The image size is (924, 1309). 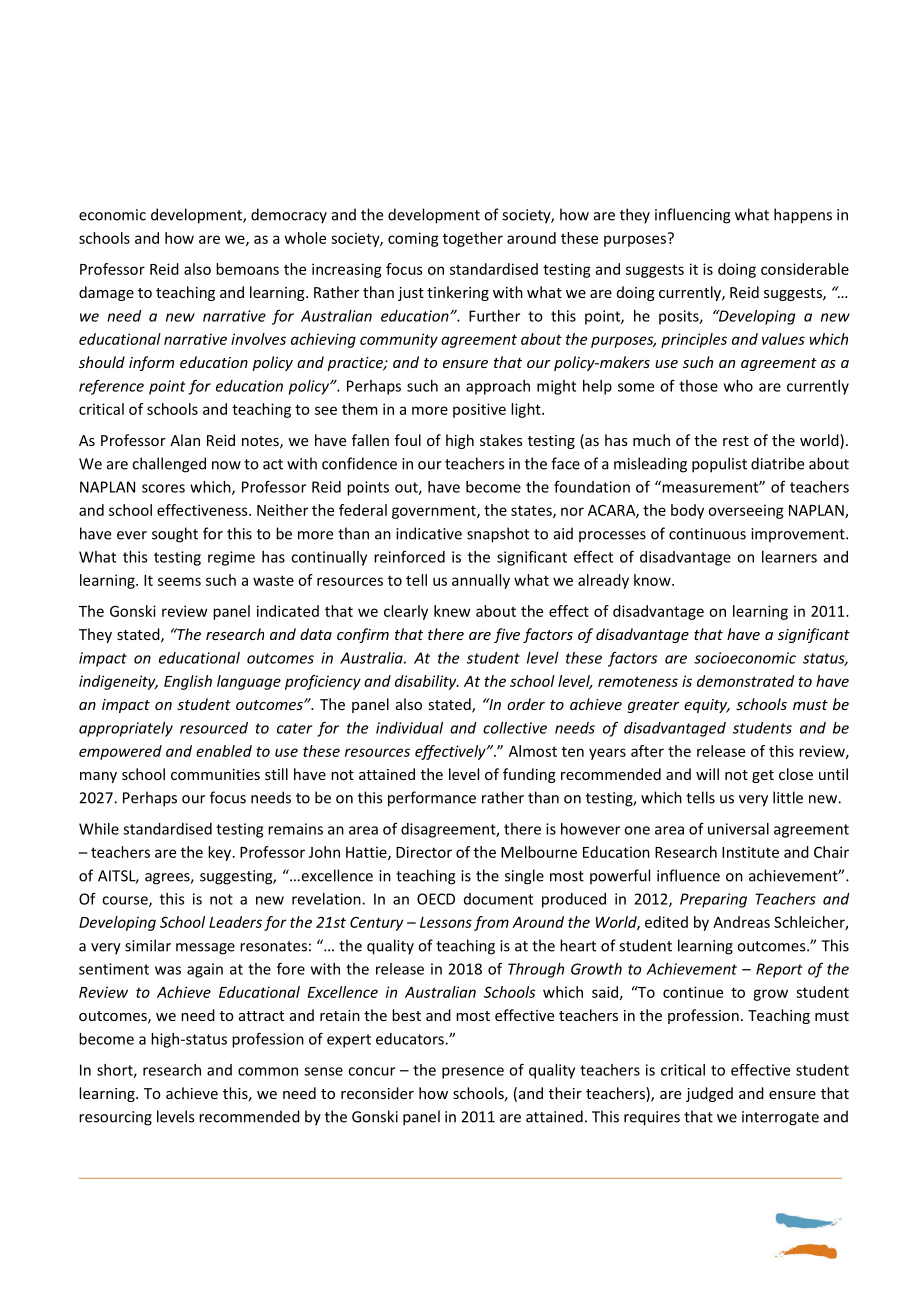 What do you see at coordinates (741, 922) in the image?
I see `Andreas` at bounding box center [741, 922].
